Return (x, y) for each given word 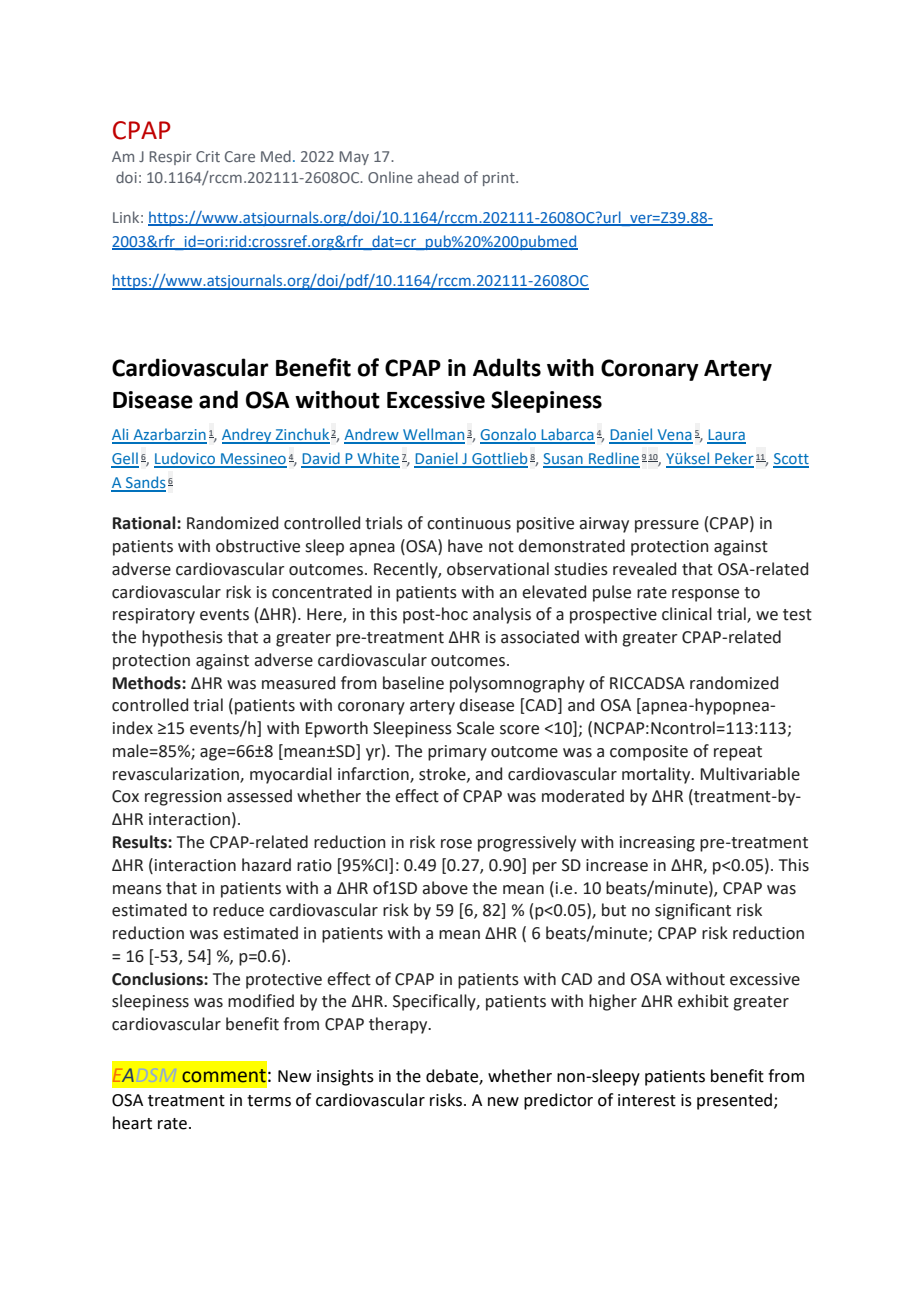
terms (269, 1101)
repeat (738, 753)
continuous (469, 523)
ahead (438, 177)
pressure (667, 526)
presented (734, 1101)
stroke (443, 774)
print (500, 179)
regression (183, 798)
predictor (558, 1101)
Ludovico (186, 459)
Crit (208, 156)
